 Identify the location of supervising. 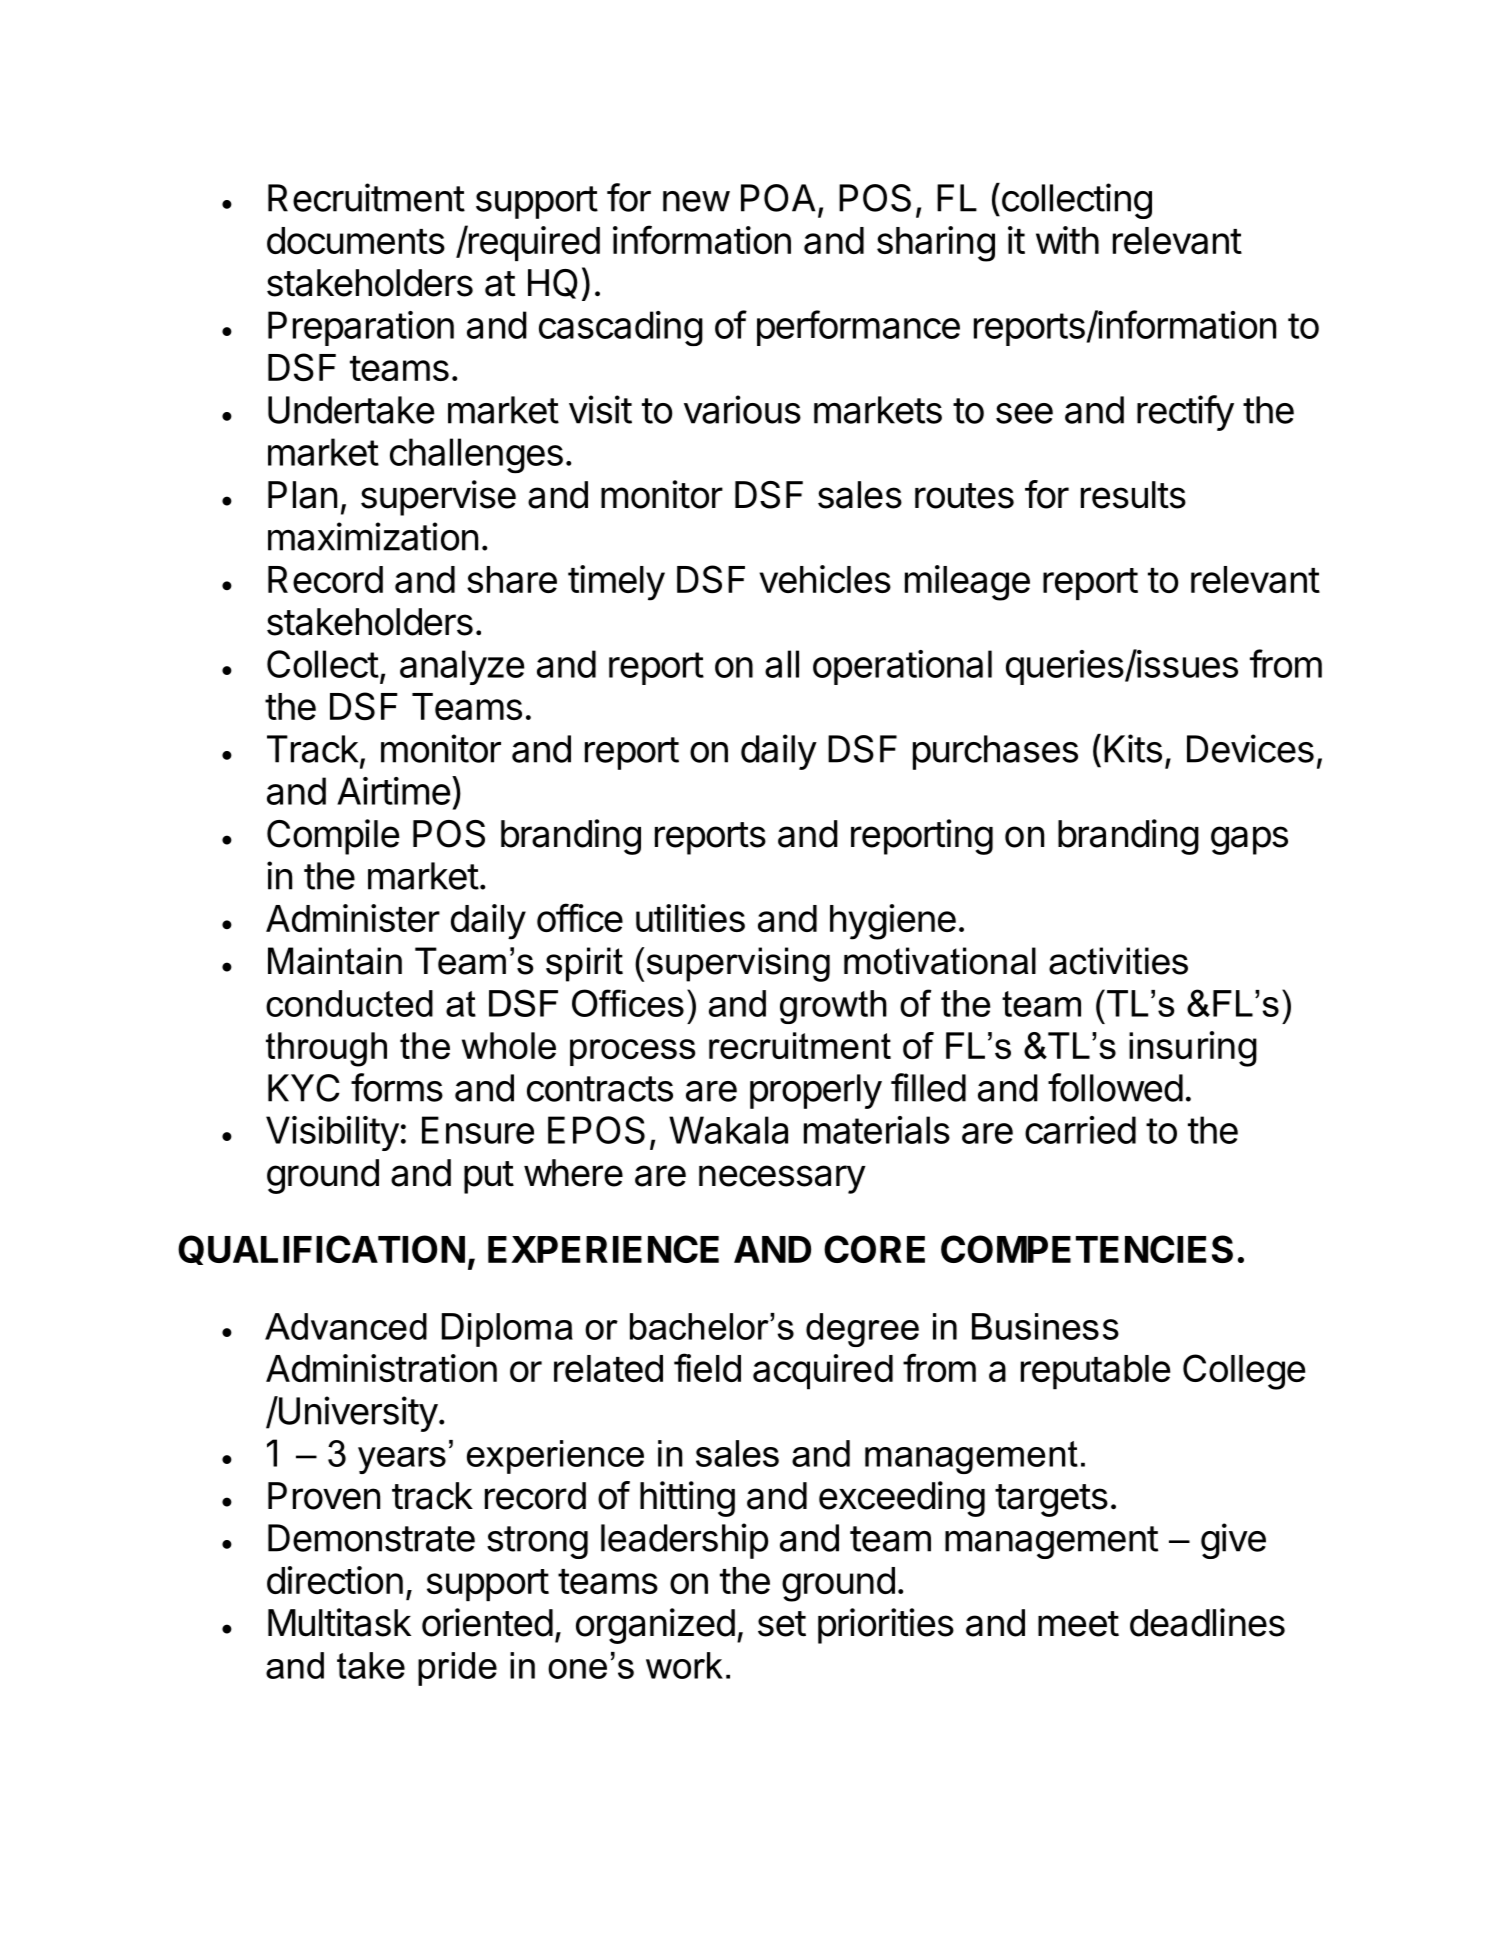
(738, 964).
